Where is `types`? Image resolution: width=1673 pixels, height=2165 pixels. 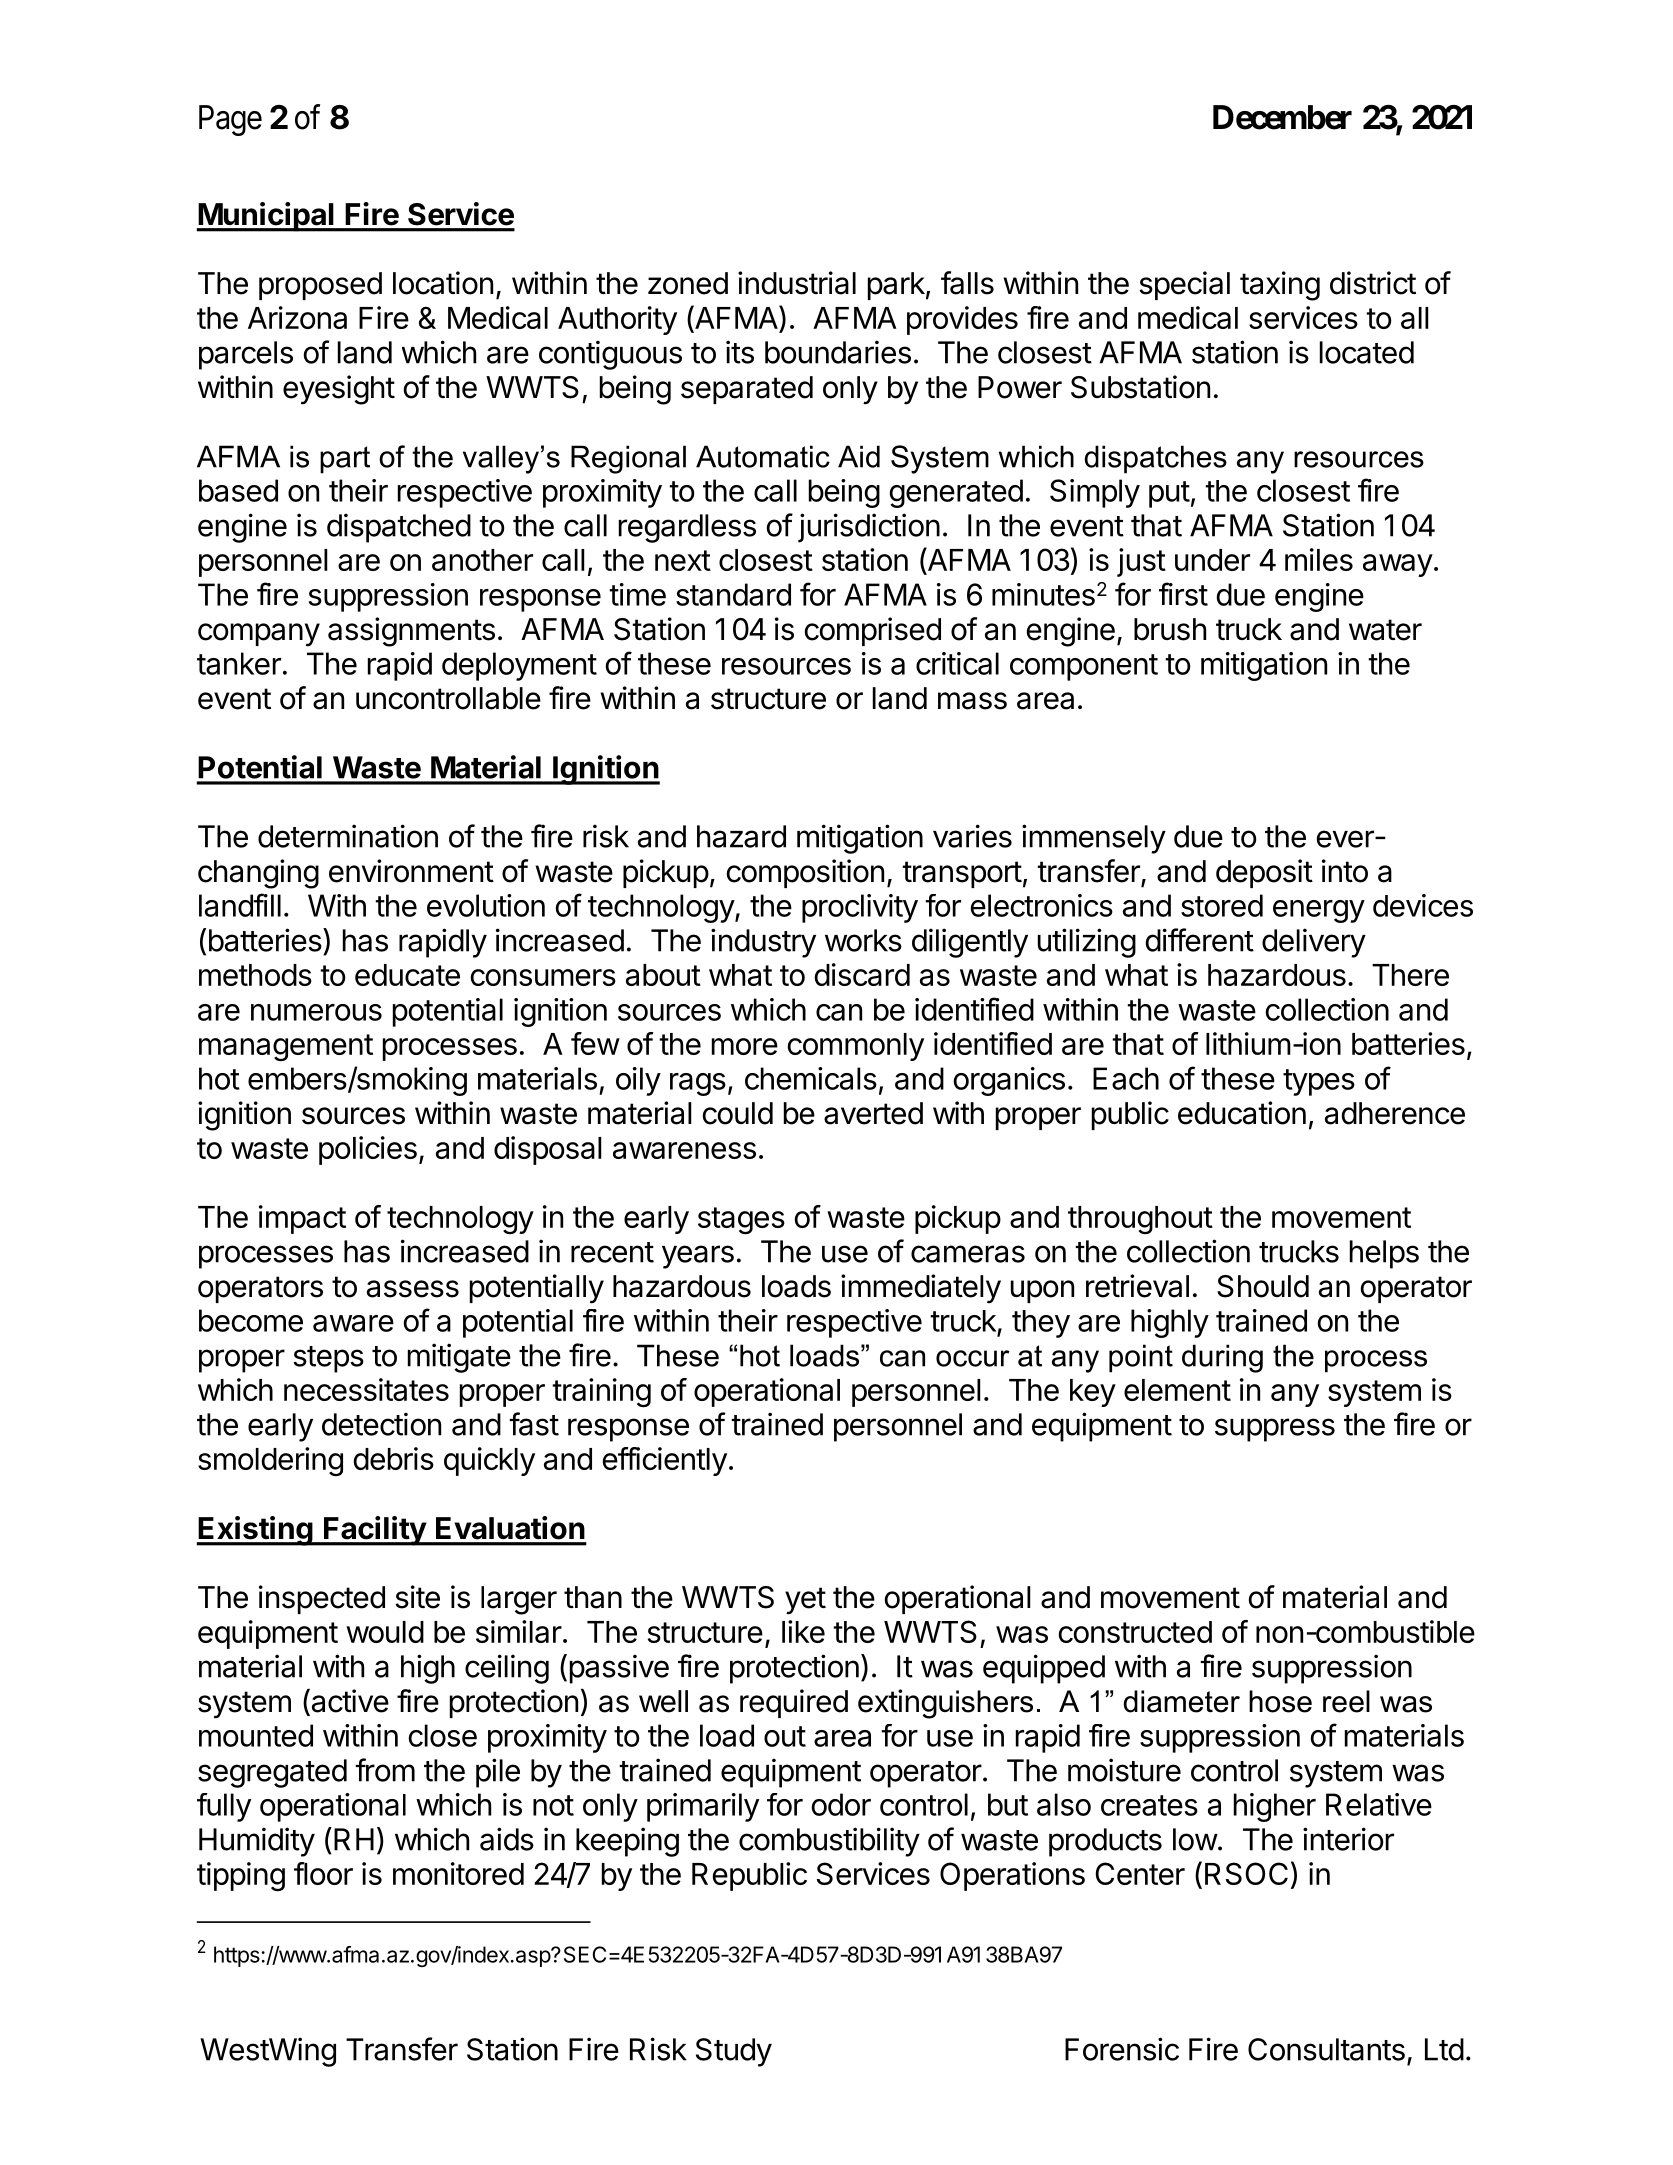
types is located at coordinates (1319, 1082).
